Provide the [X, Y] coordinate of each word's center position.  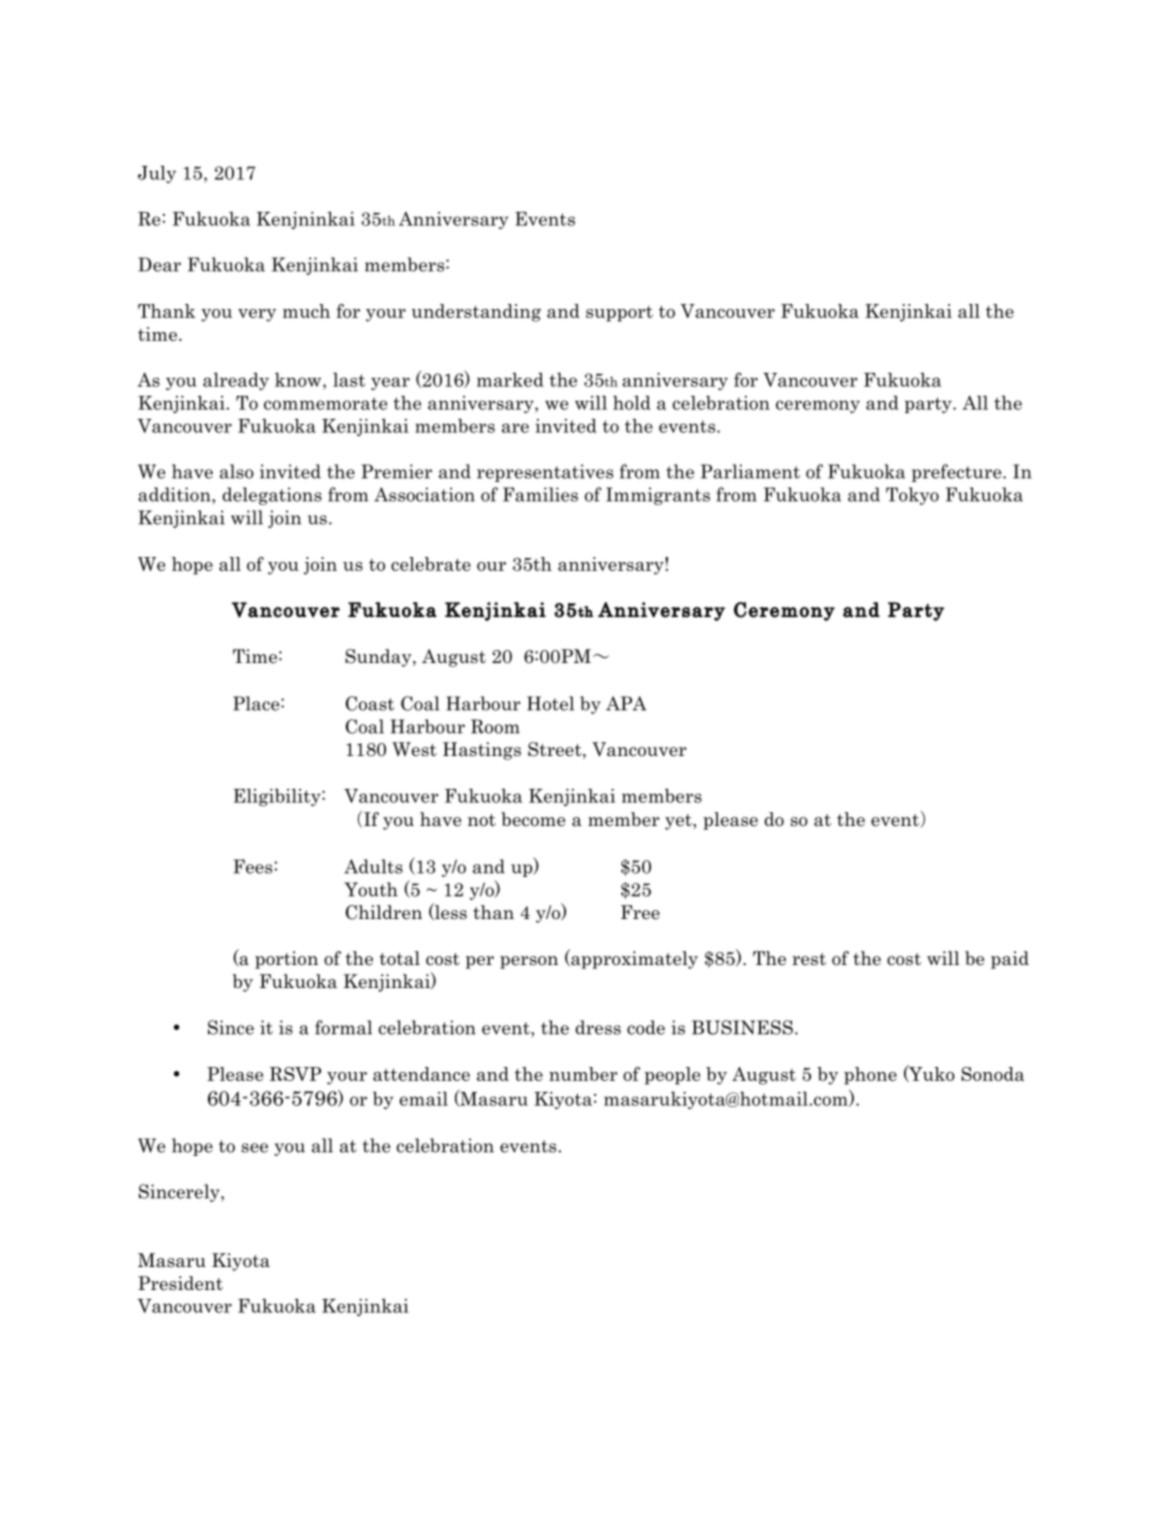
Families [540, 494]
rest [809, 959]
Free [640, 912]
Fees [252, 866]
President [180, 1283]
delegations [272, 496]
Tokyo [912, 496]
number [583, 1074]
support [619, 314]
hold [632, 402]
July [157, 174]
